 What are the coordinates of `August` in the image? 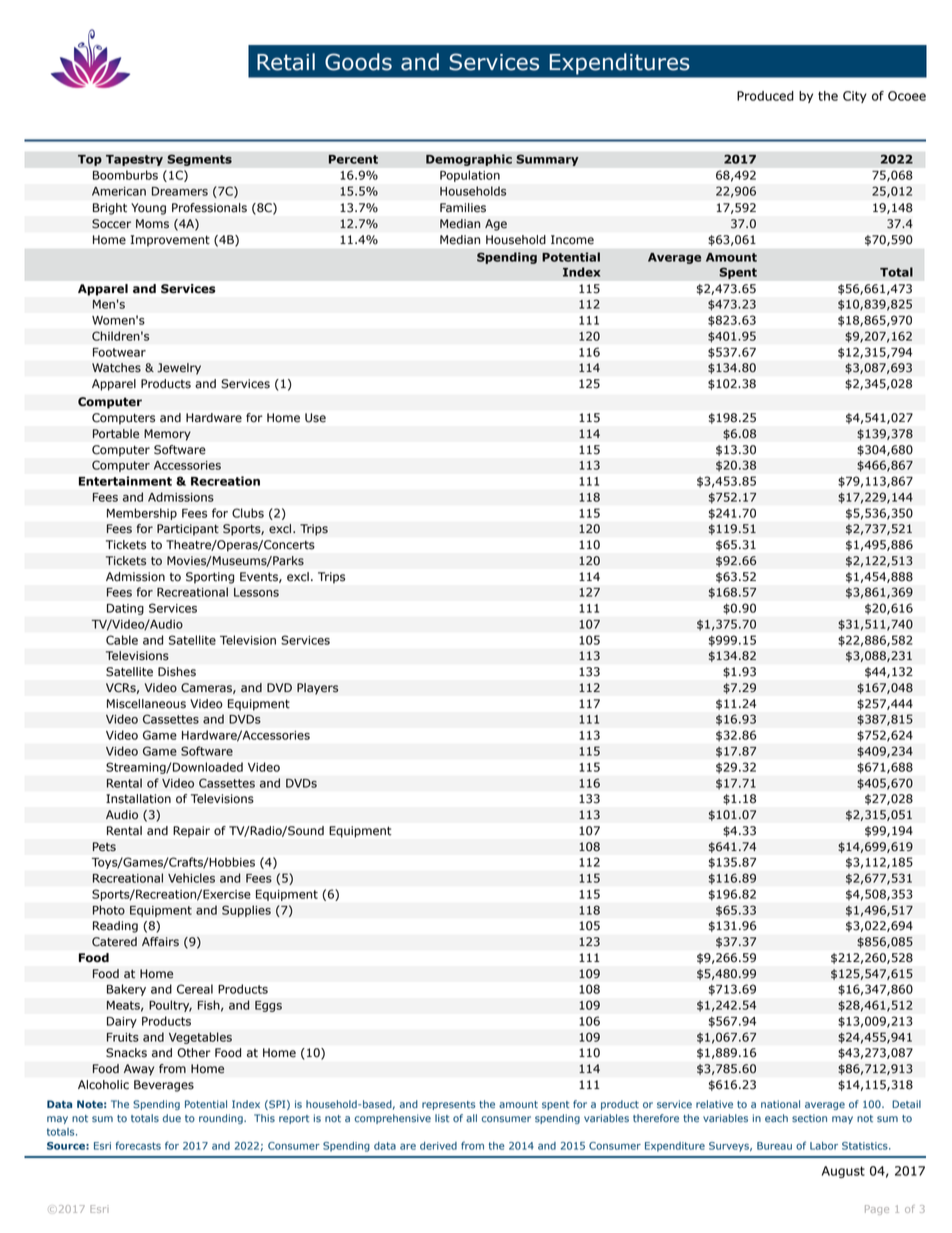 It's located at (843, 1172).
